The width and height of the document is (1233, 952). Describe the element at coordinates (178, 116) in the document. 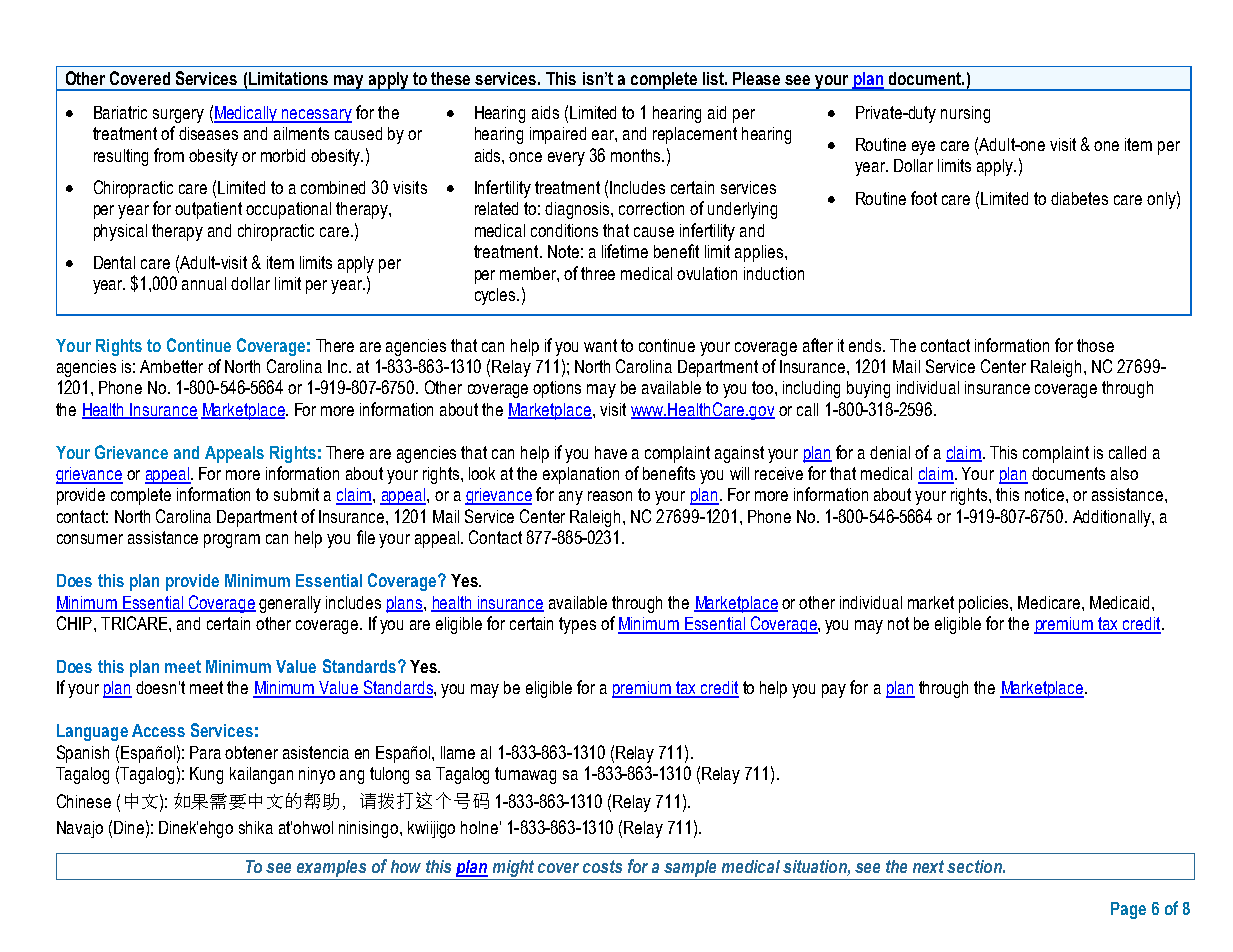

I see `surgery` at that location.
